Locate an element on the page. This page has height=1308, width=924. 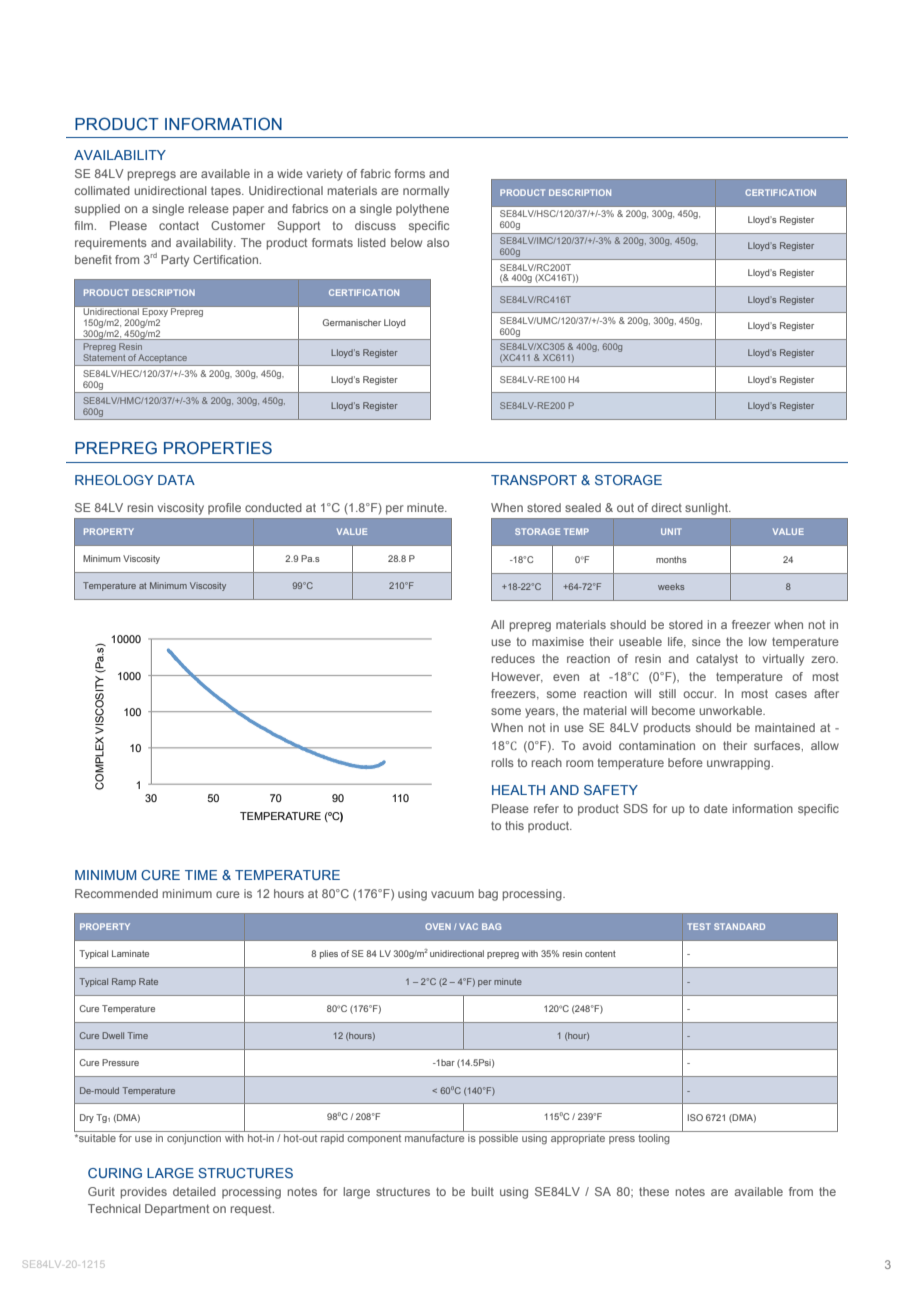
sunlight is located at coordinates (707, 509).
